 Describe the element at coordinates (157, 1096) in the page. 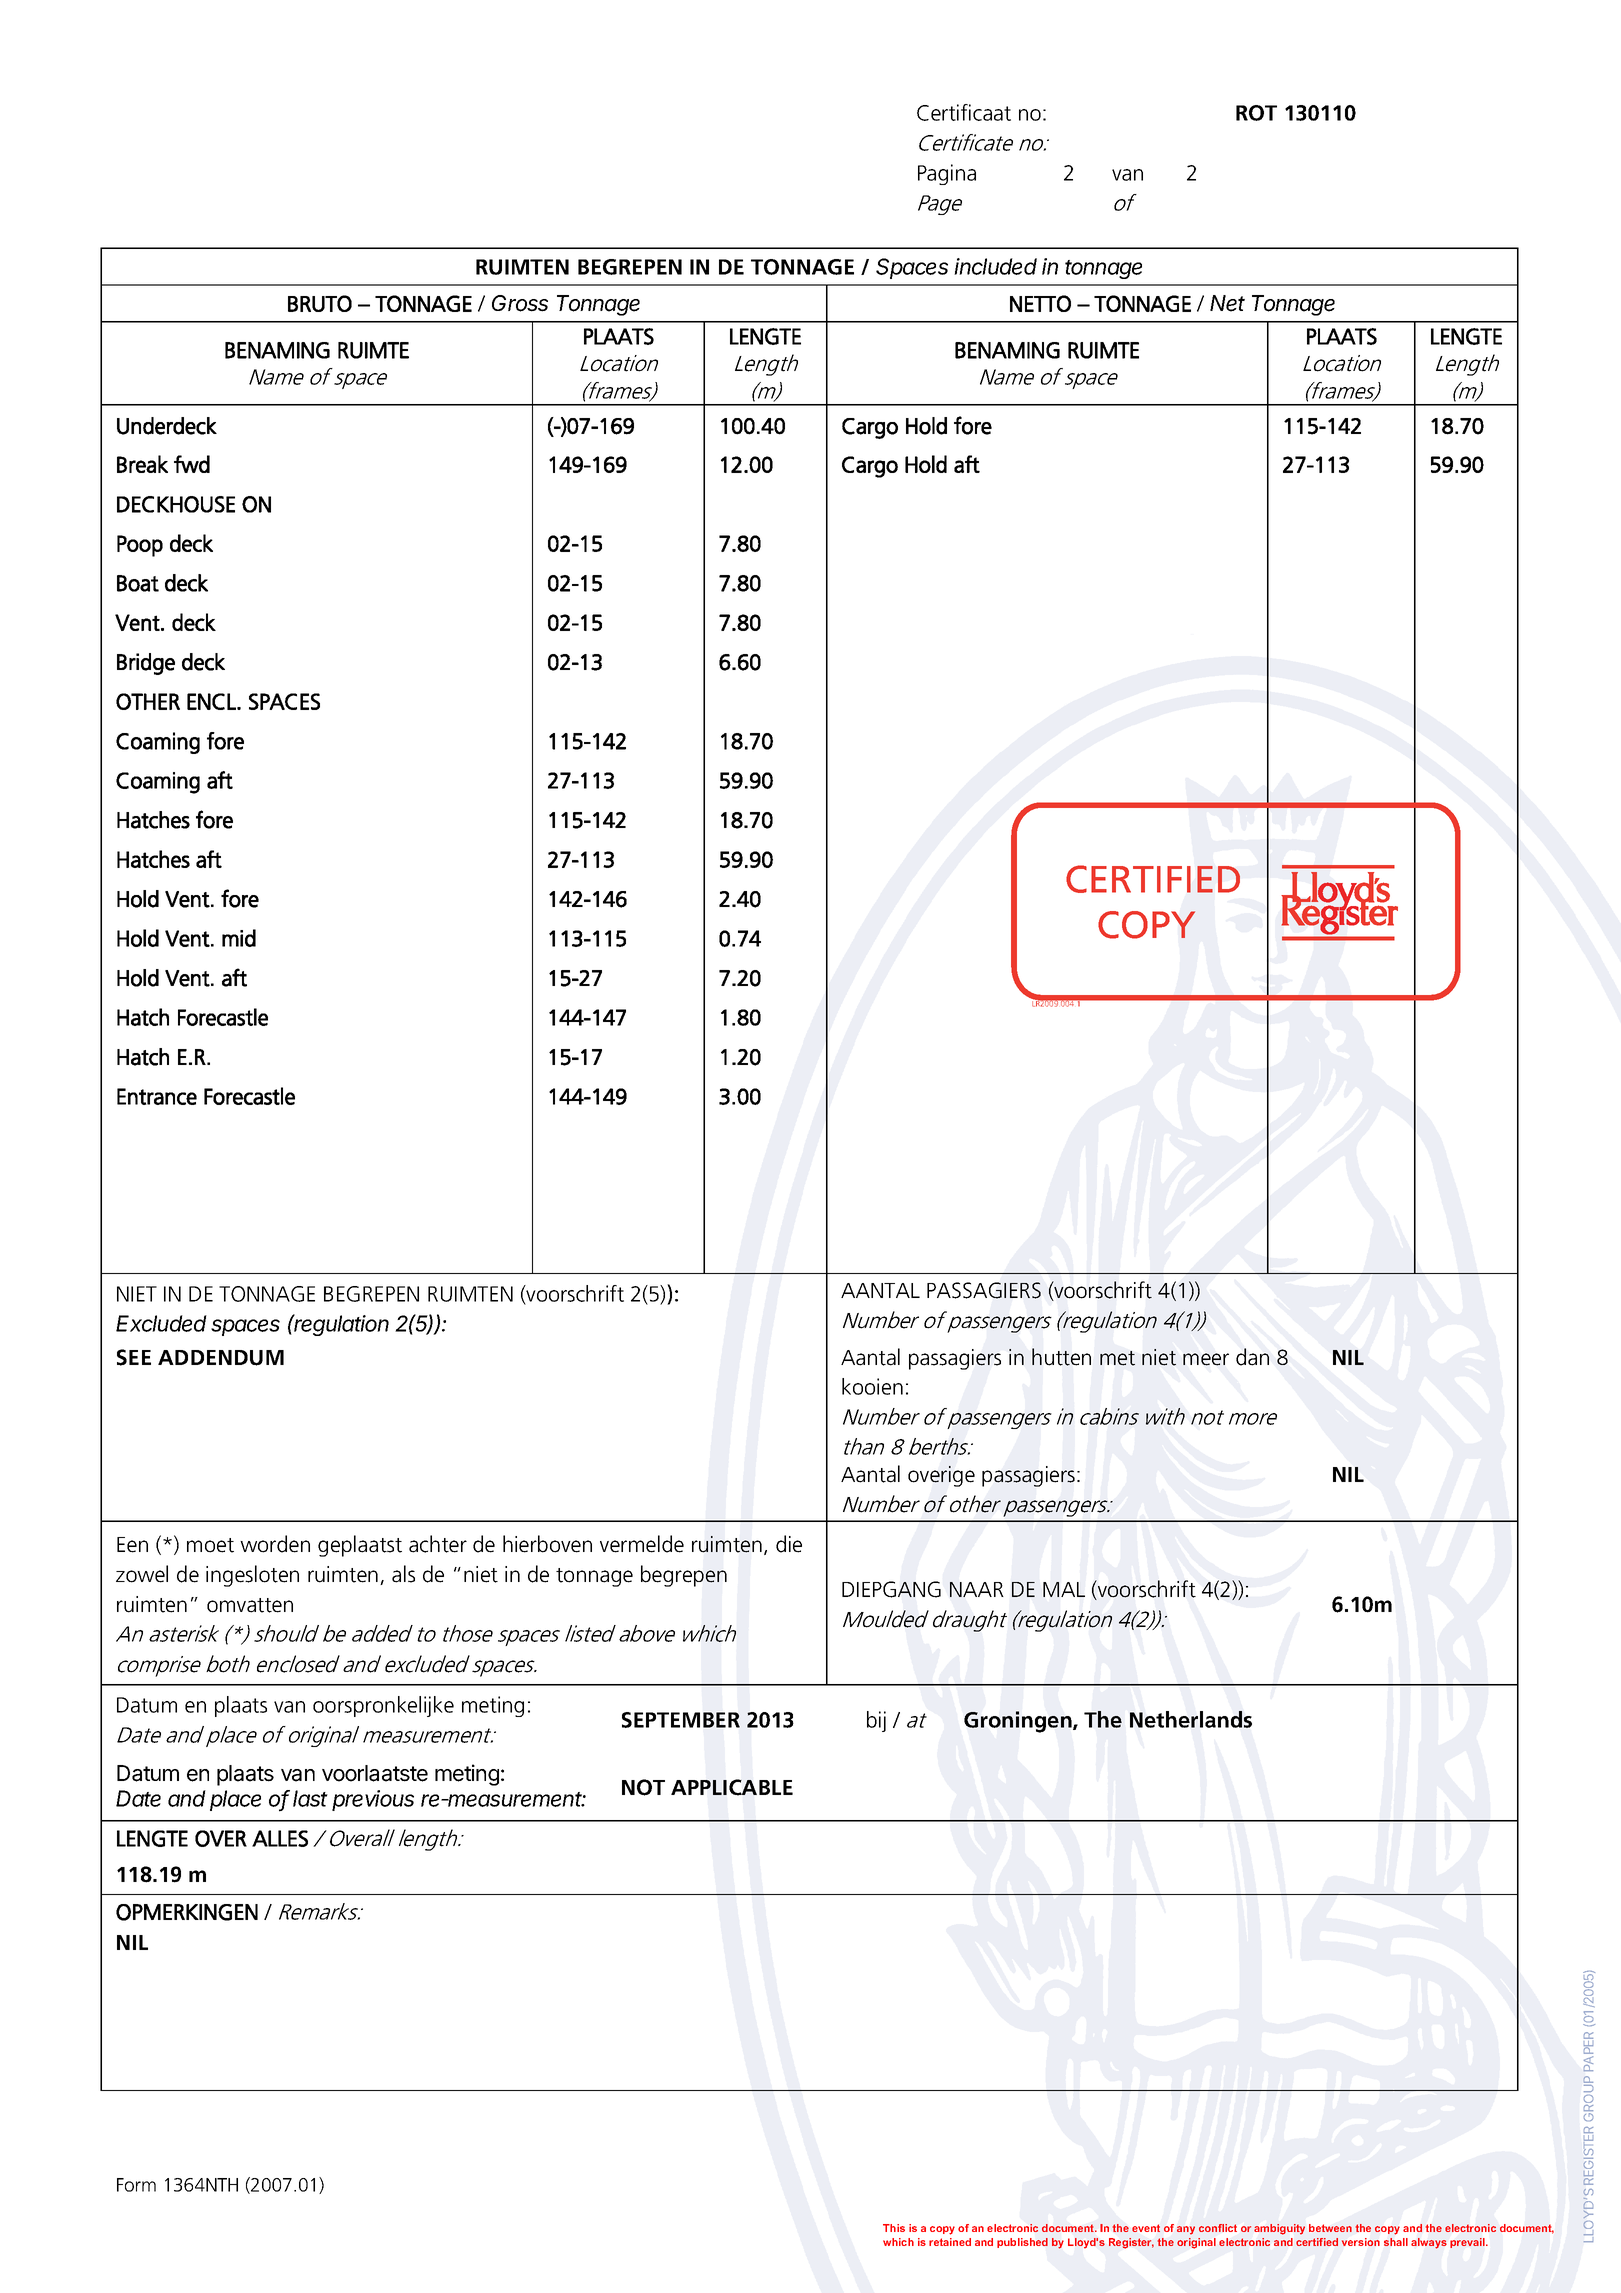

I see `Entrance` at that location.
